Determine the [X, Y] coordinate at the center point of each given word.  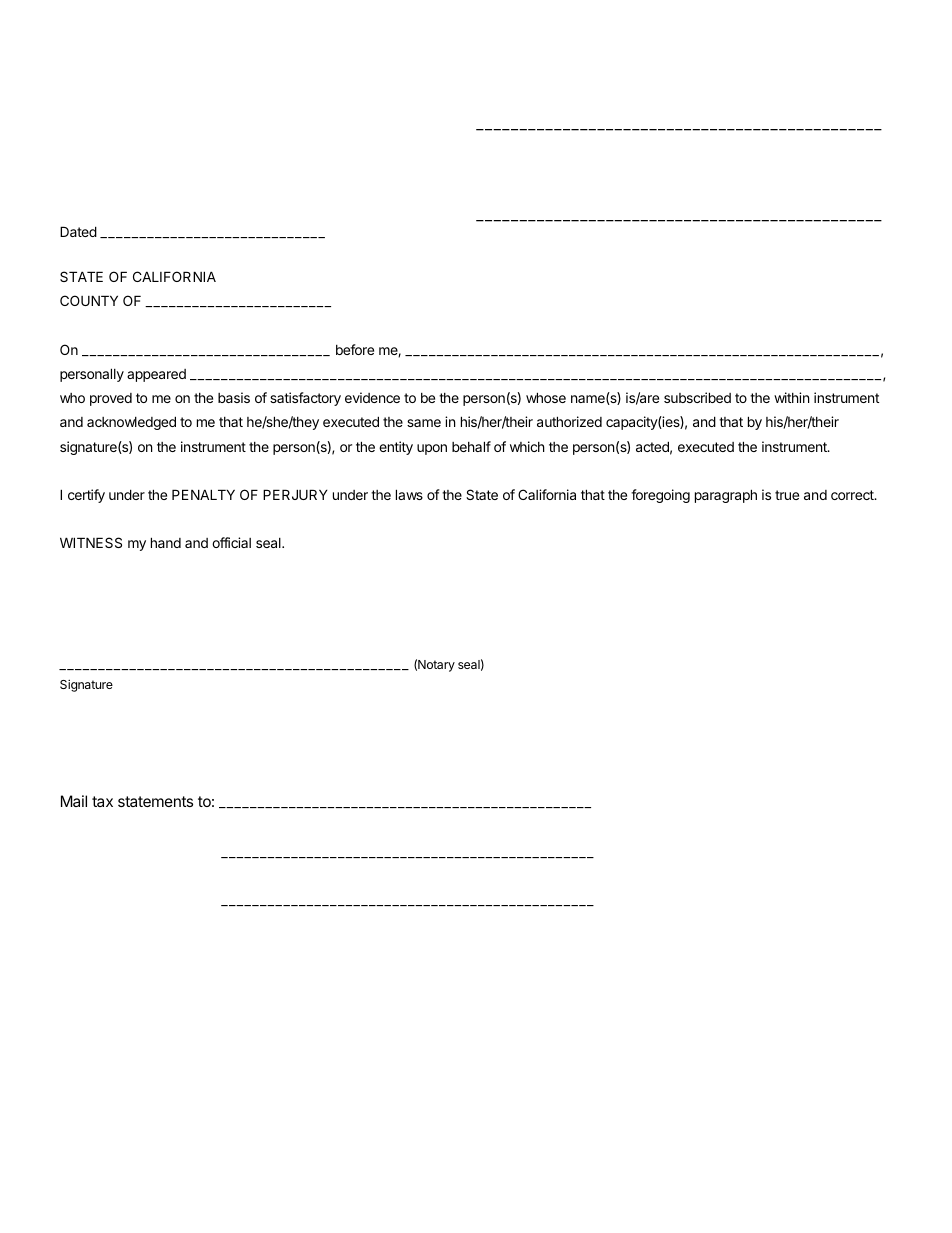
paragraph [726, 496]
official [231, 542]
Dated [78, 231]
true [787, 495]
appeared [156, 375]
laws [409, 494]
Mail [74, 801]
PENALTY [203, 494]
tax [102, 801]
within [791, 397]
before [355, 349]
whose [546, 397]
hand [166, 542]
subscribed [697, 397]
